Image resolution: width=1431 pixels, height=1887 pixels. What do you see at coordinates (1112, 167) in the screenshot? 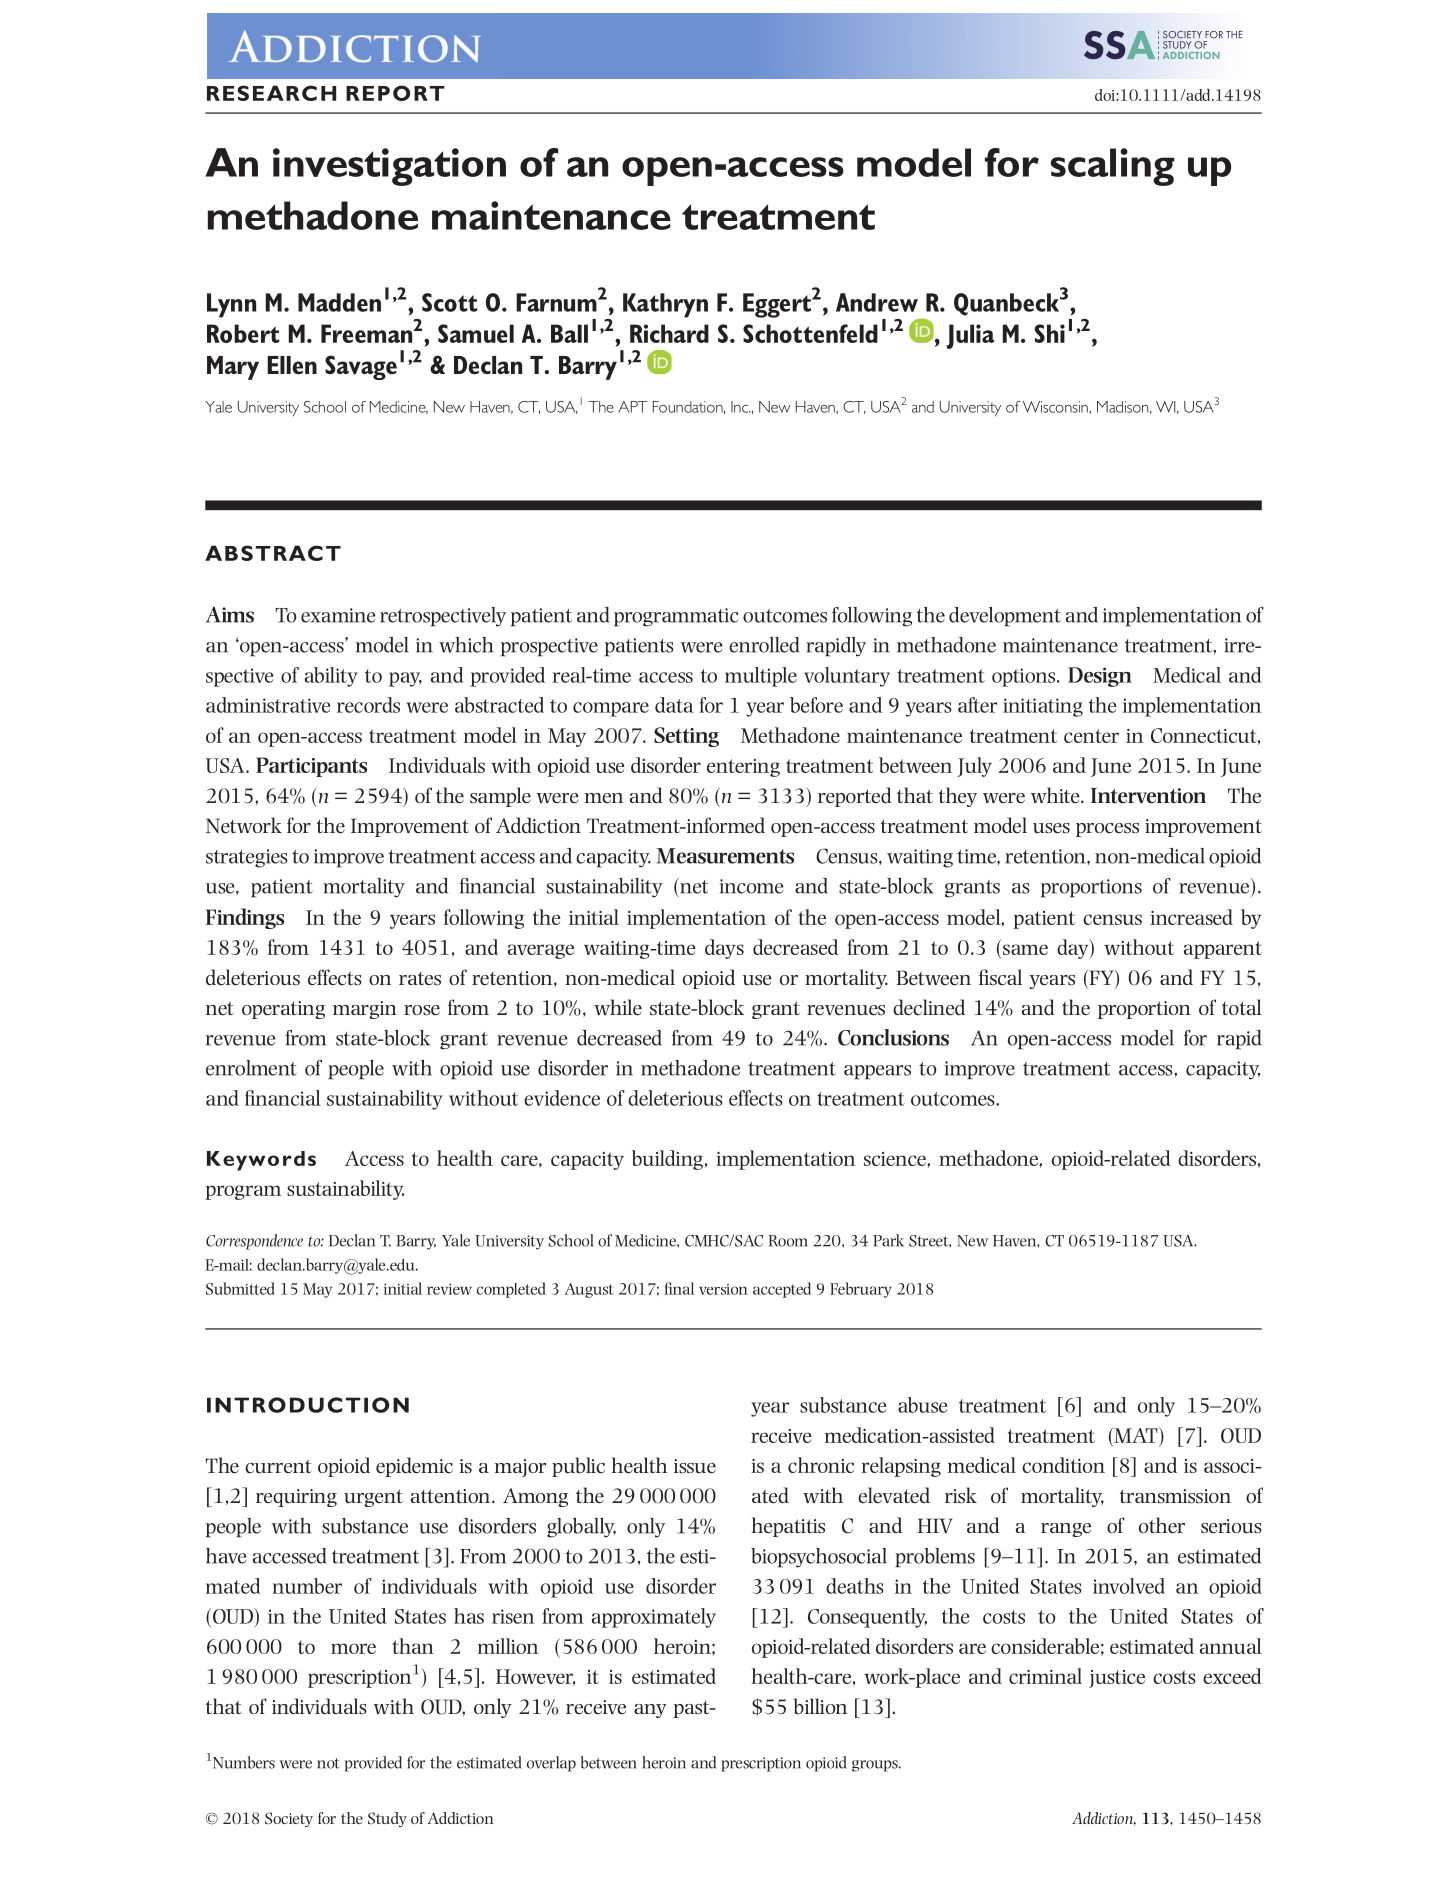
I see `scaling` at bounding box center [1112, 167].
